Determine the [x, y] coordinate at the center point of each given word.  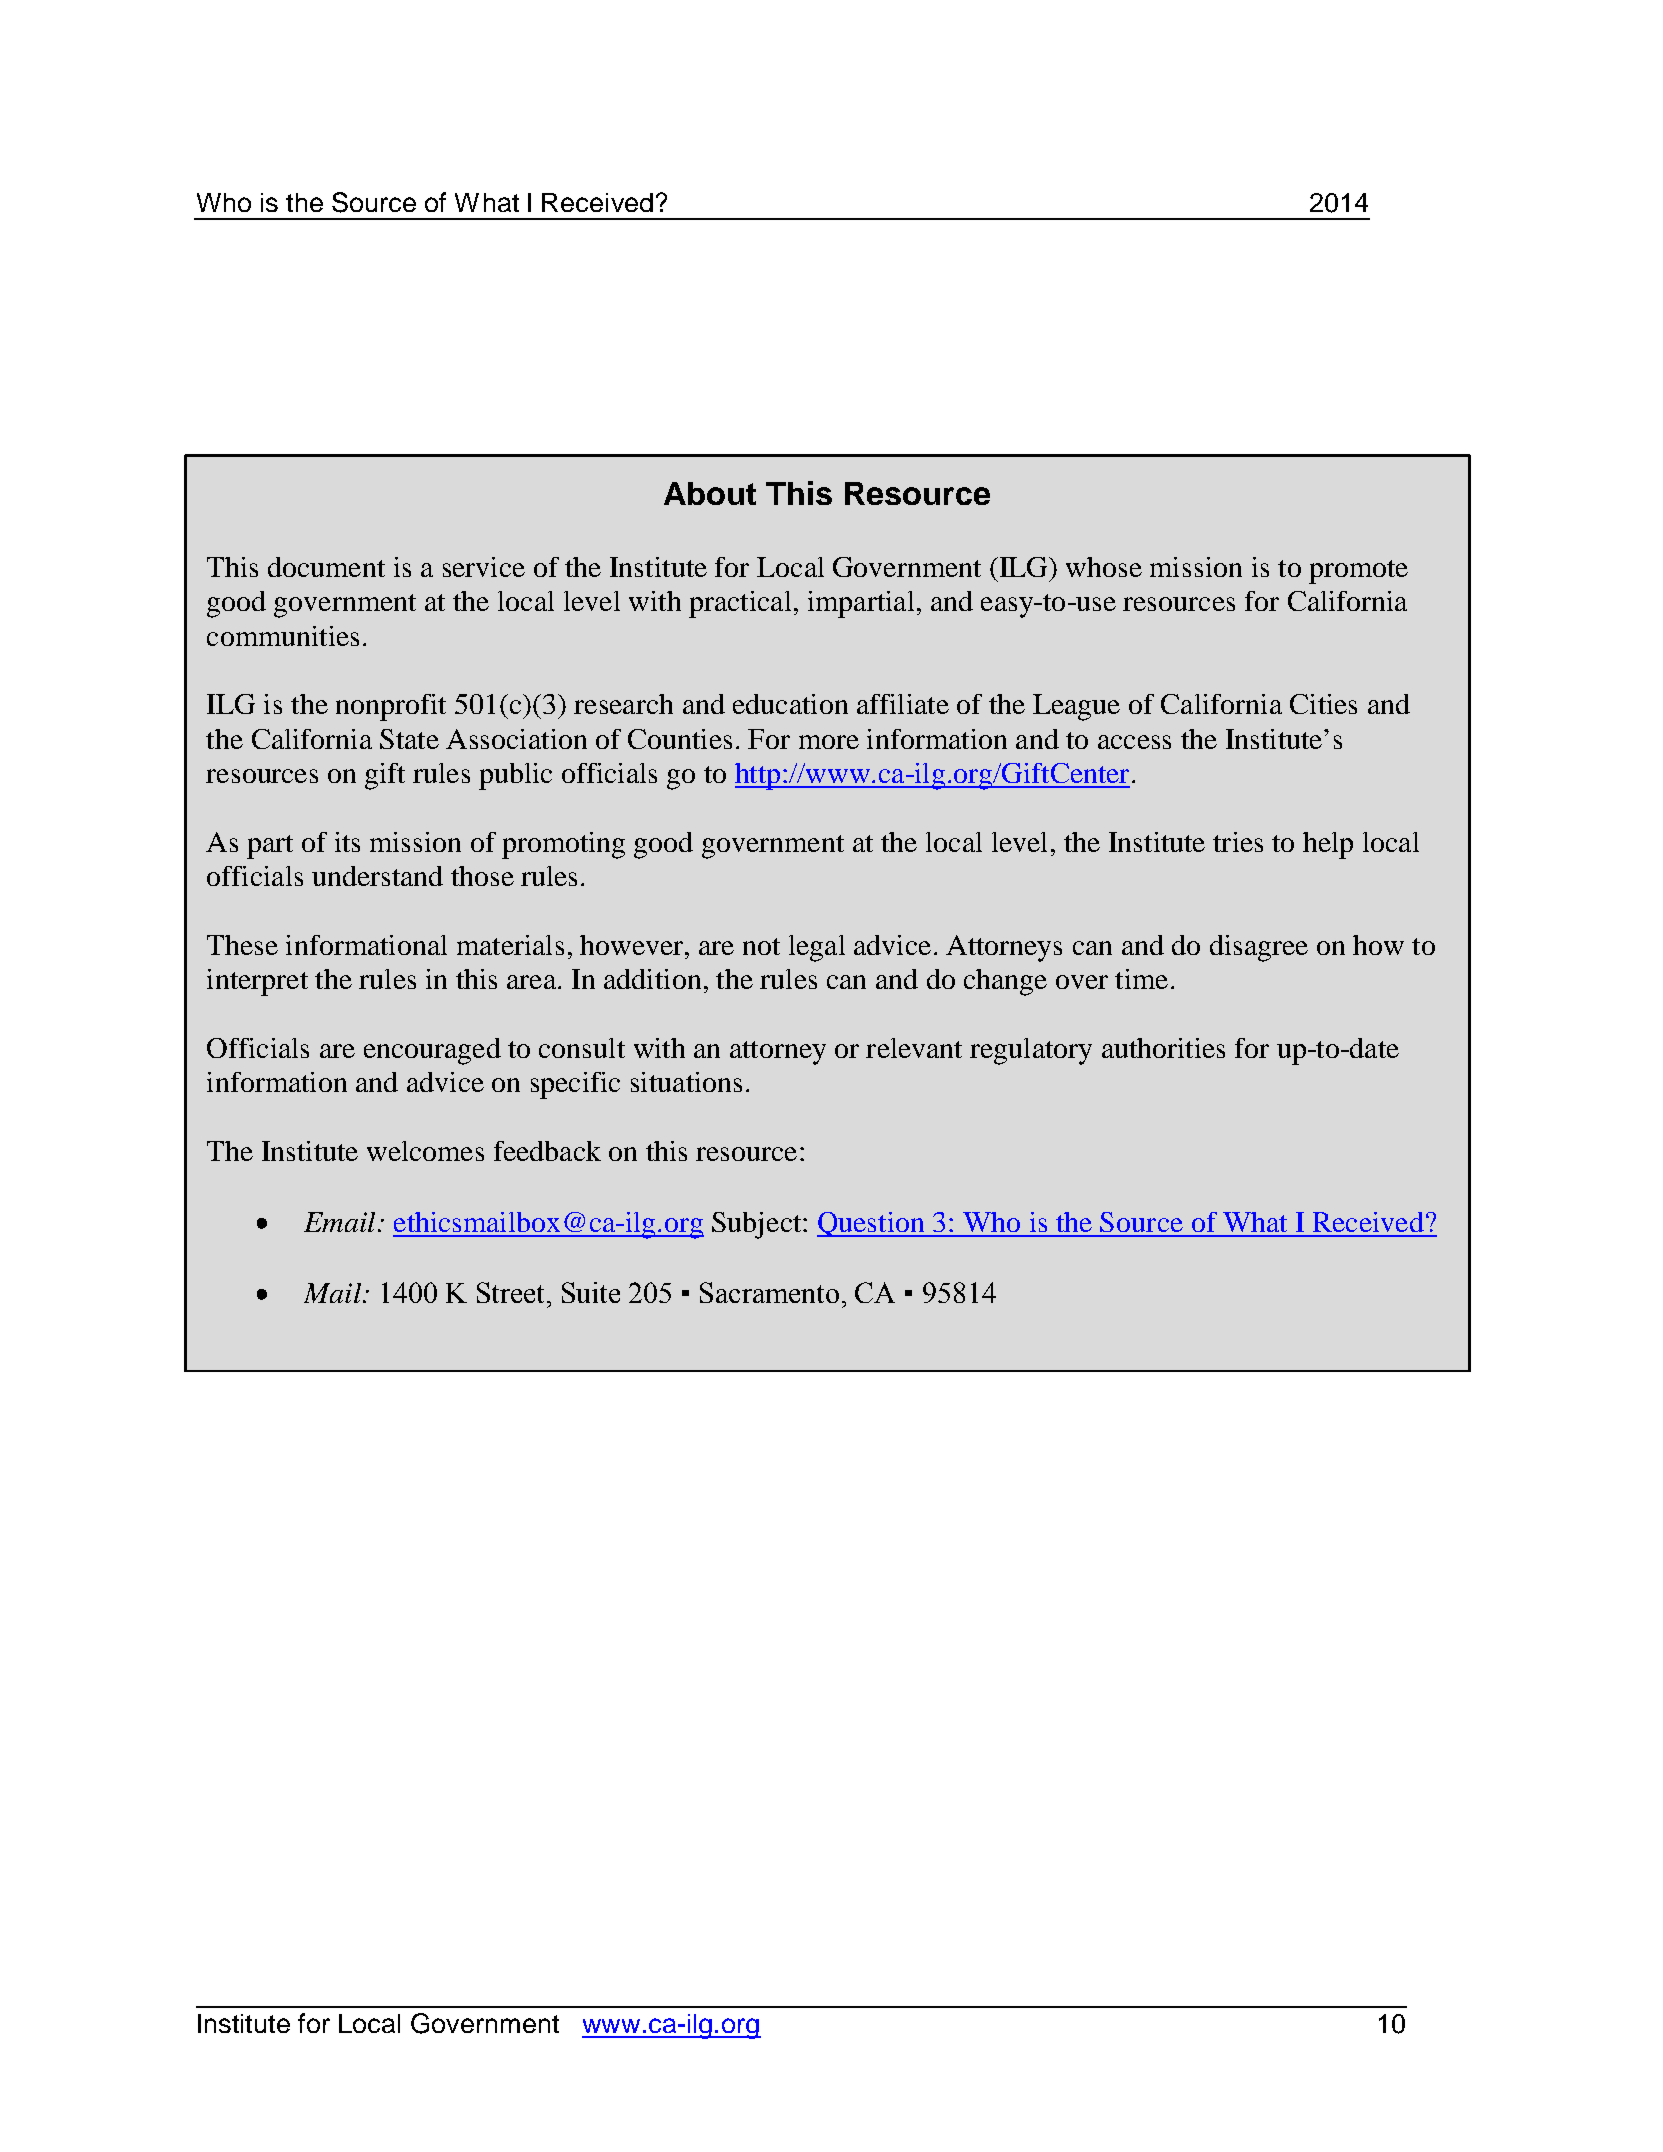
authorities [1163, 1048]
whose [1104, 567]
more [829, 742]
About [710, 493]
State [409, 739]
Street [510, 1292]
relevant [914, 1048]
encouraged [432, 1051]
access [1134, 742]
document [326, 567]
